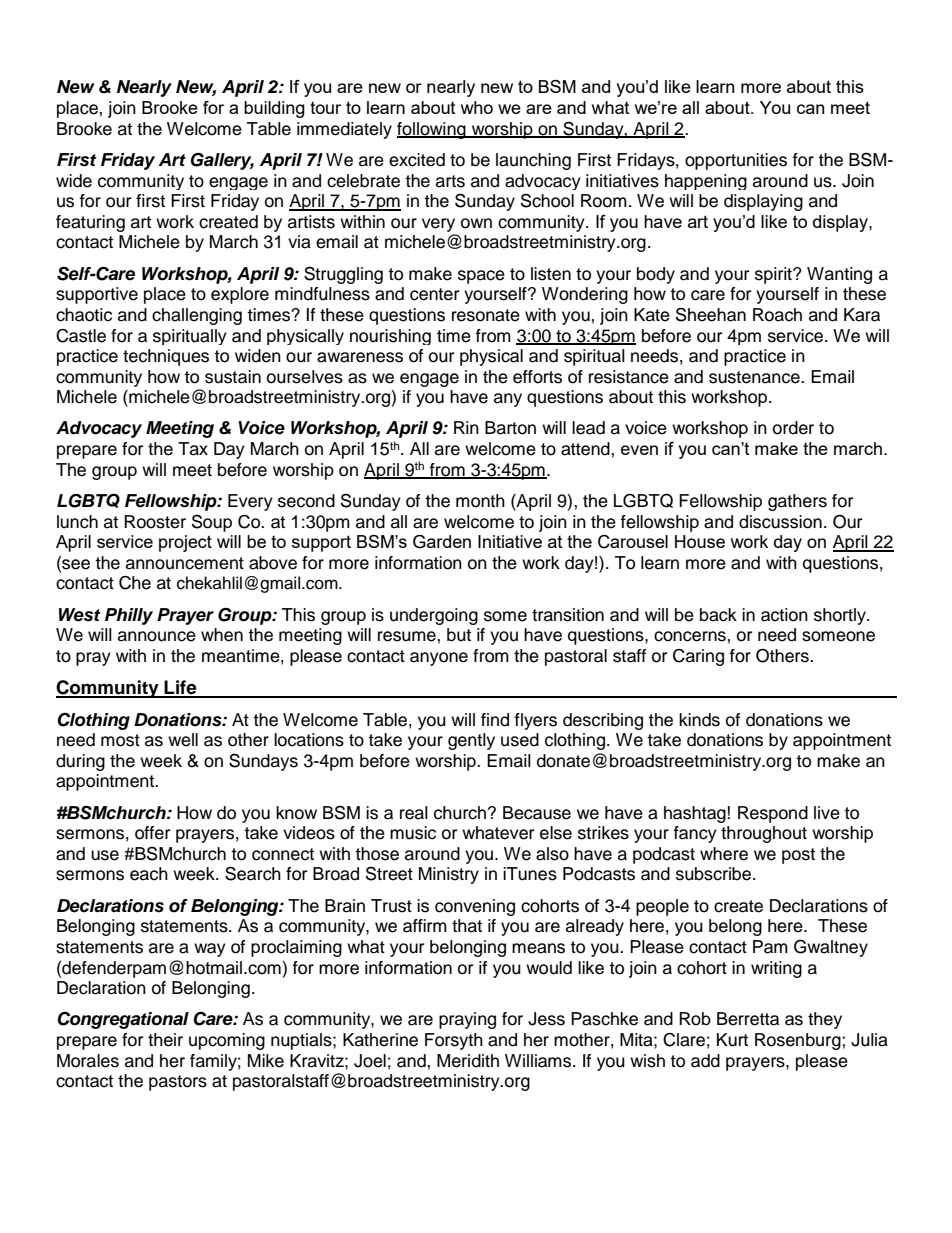 This screenshot has width=952, height=1233. I want to click on Gallery, so click(222, 161).
